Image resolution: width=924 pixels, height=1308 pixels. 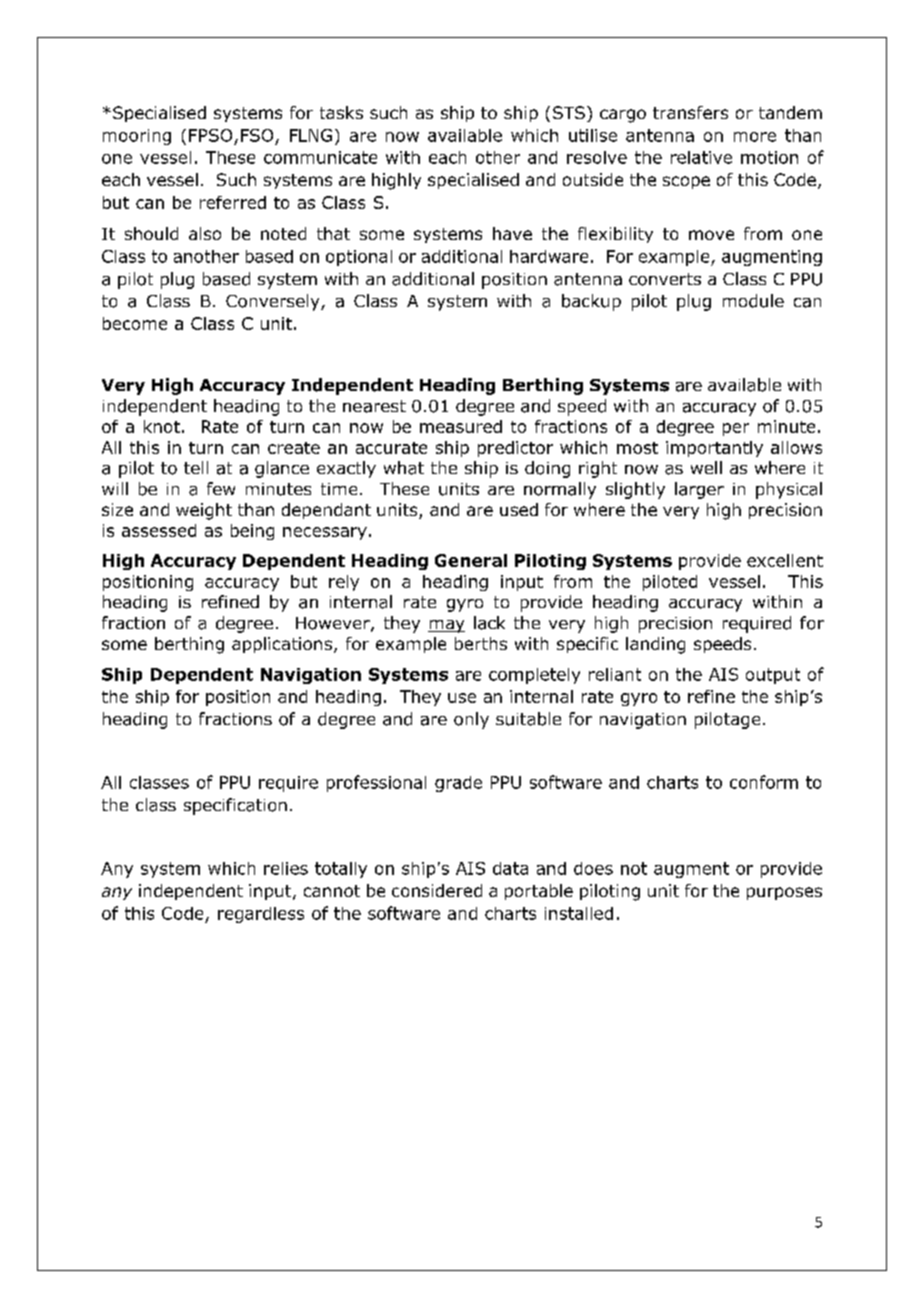 I want to click on mooring, so click(x=137, y=137).
